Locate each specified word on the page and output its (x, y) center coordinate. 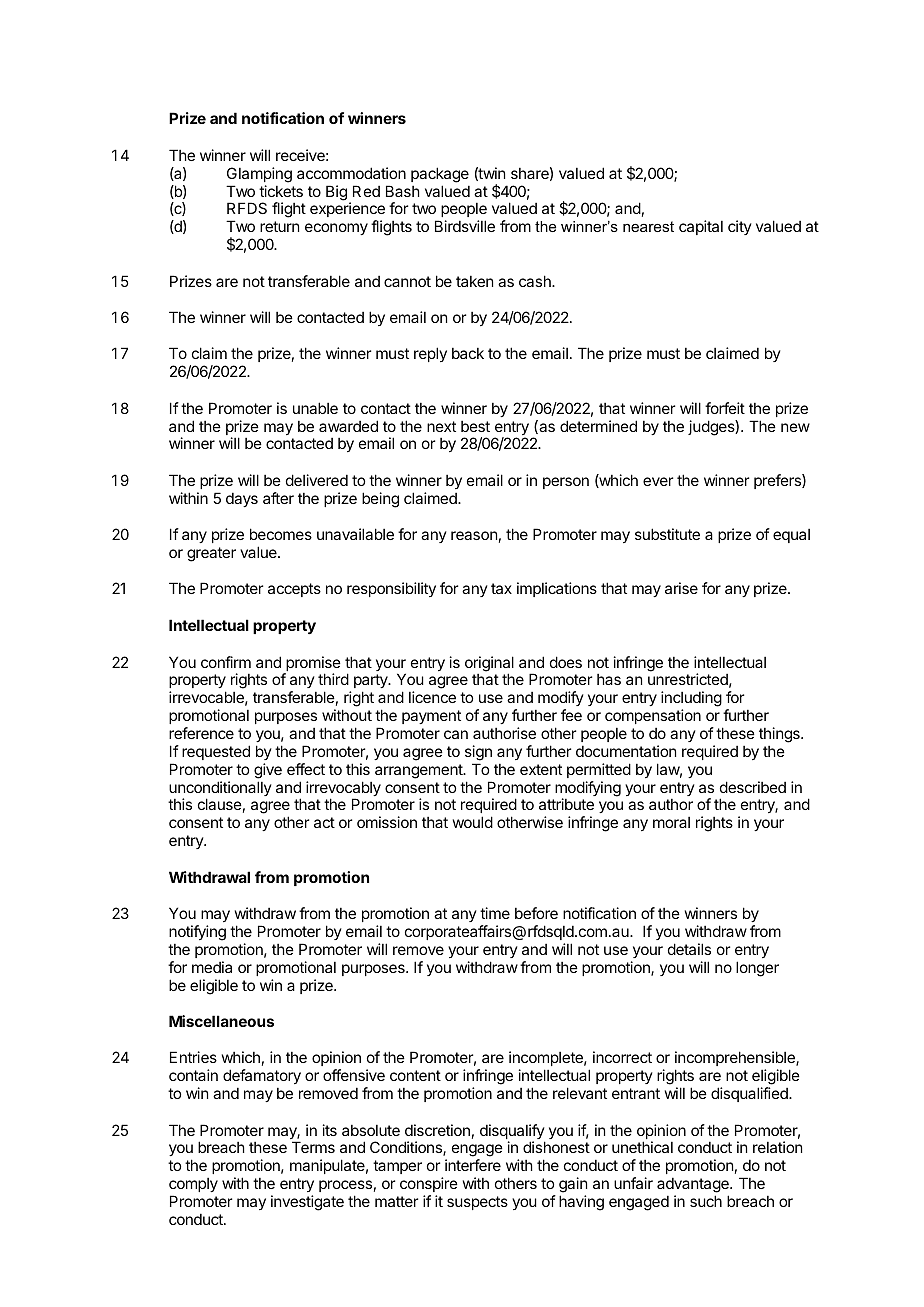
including (691, 700)
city (740, 227)
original (489, 665)
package (440, 175)
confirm (226, 662)
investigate (307, 1203)
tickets (281, 191)
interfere (473, 1165)
